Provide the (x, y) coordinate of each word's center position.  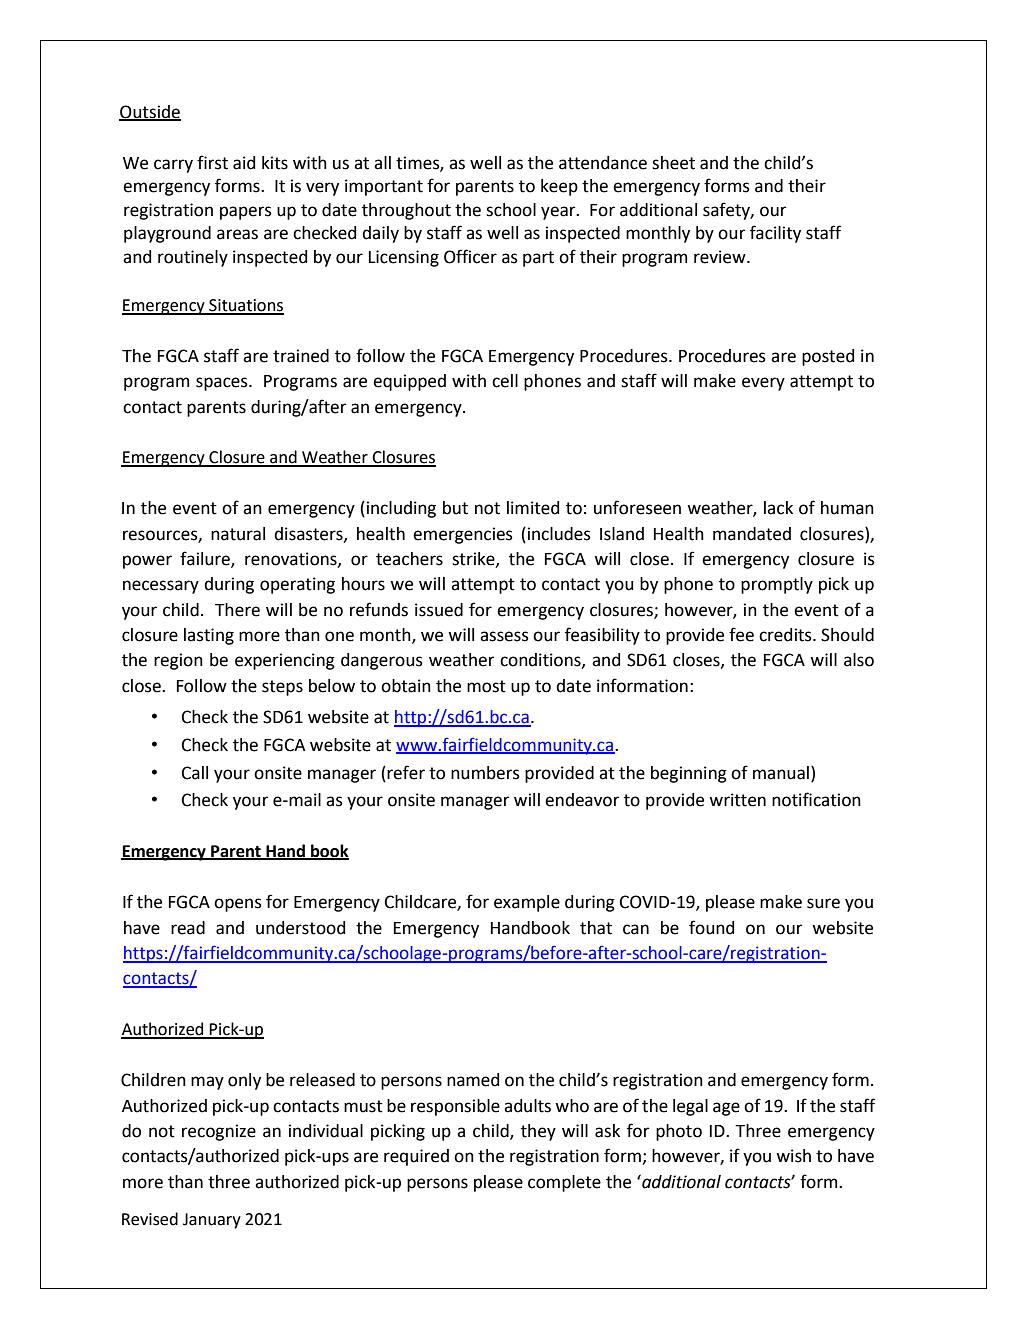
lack (778, 508)
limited (533, 508)
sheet (673, 163)
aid (244, 163)
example (527, 903)
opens (238, 905)
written (737, 800)
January (212, 1221)
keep (559, 187)
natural (238, 534)
